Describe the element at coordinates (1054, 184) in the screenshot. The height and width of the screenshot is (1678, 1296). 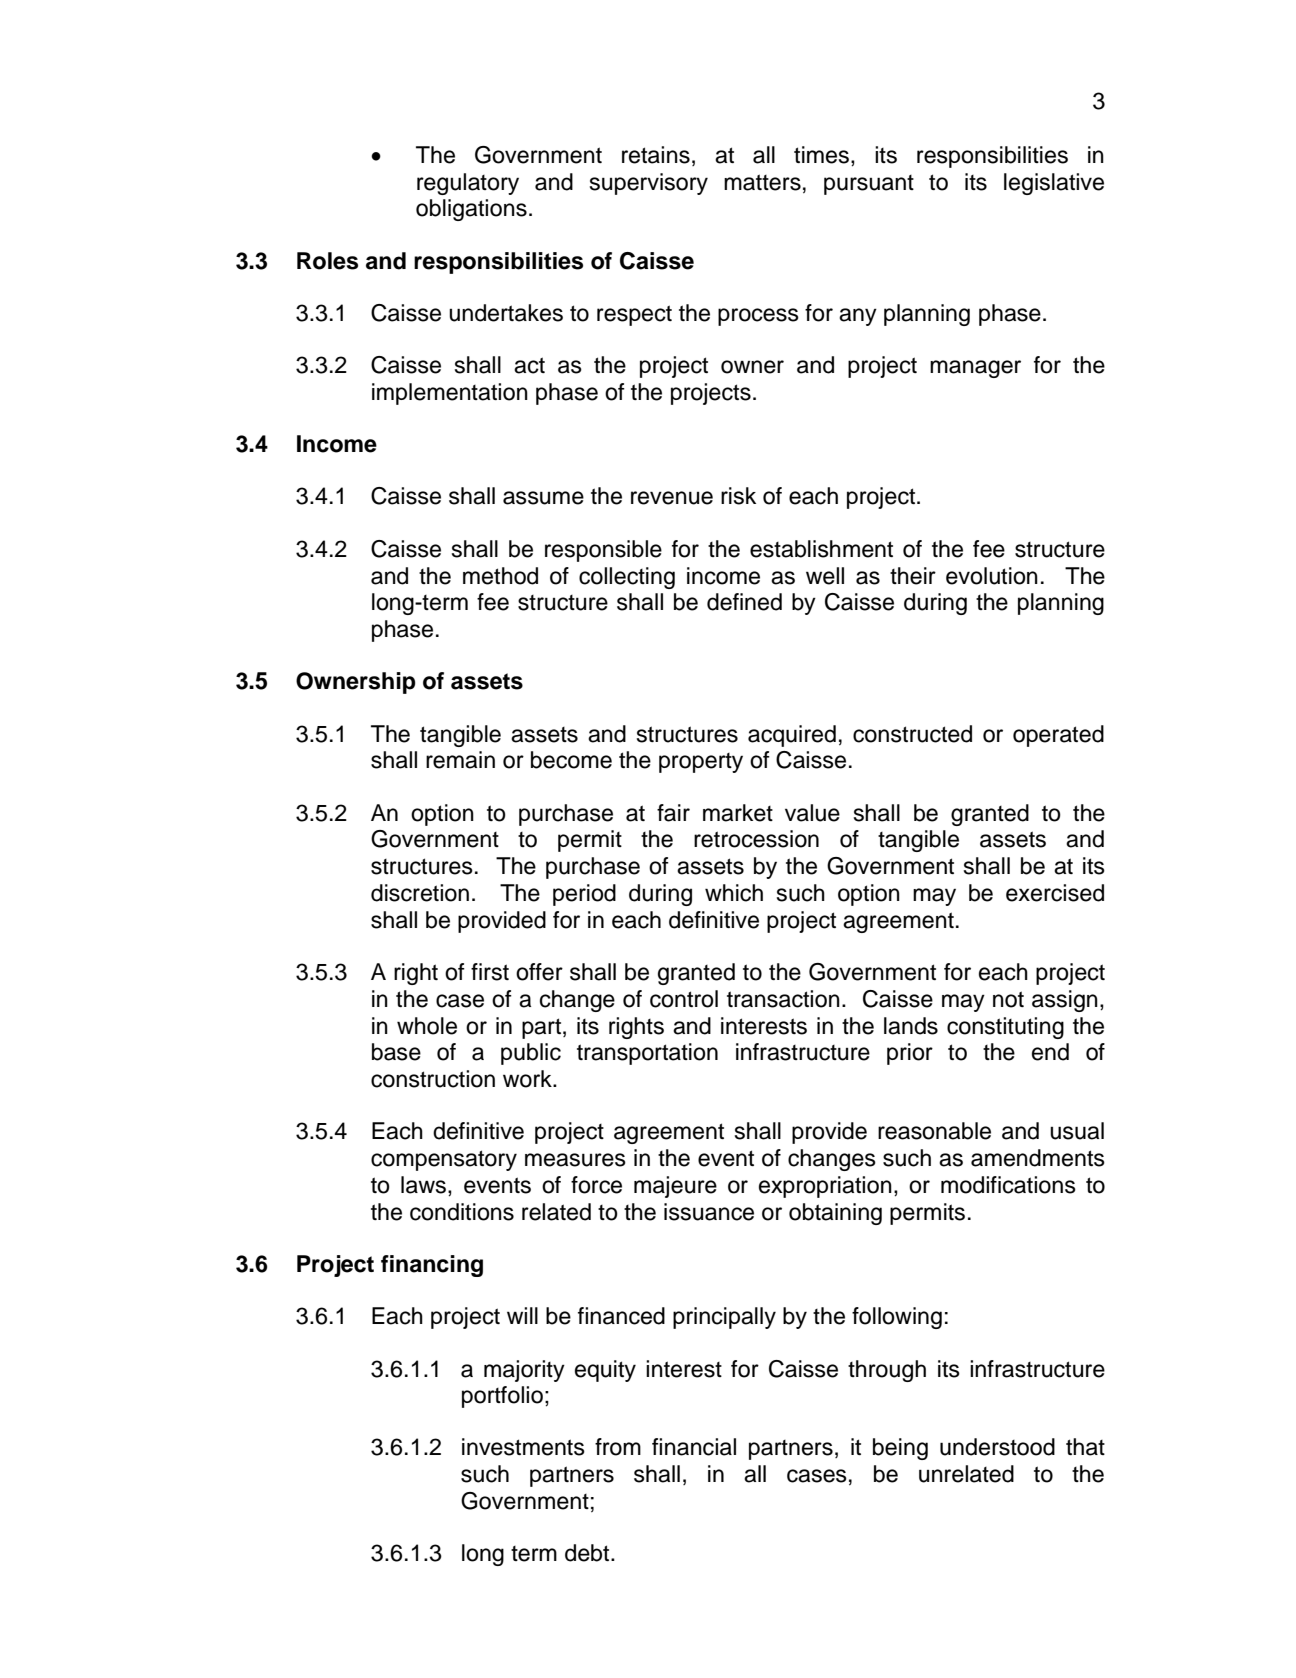
I see `legislative` at that location.
